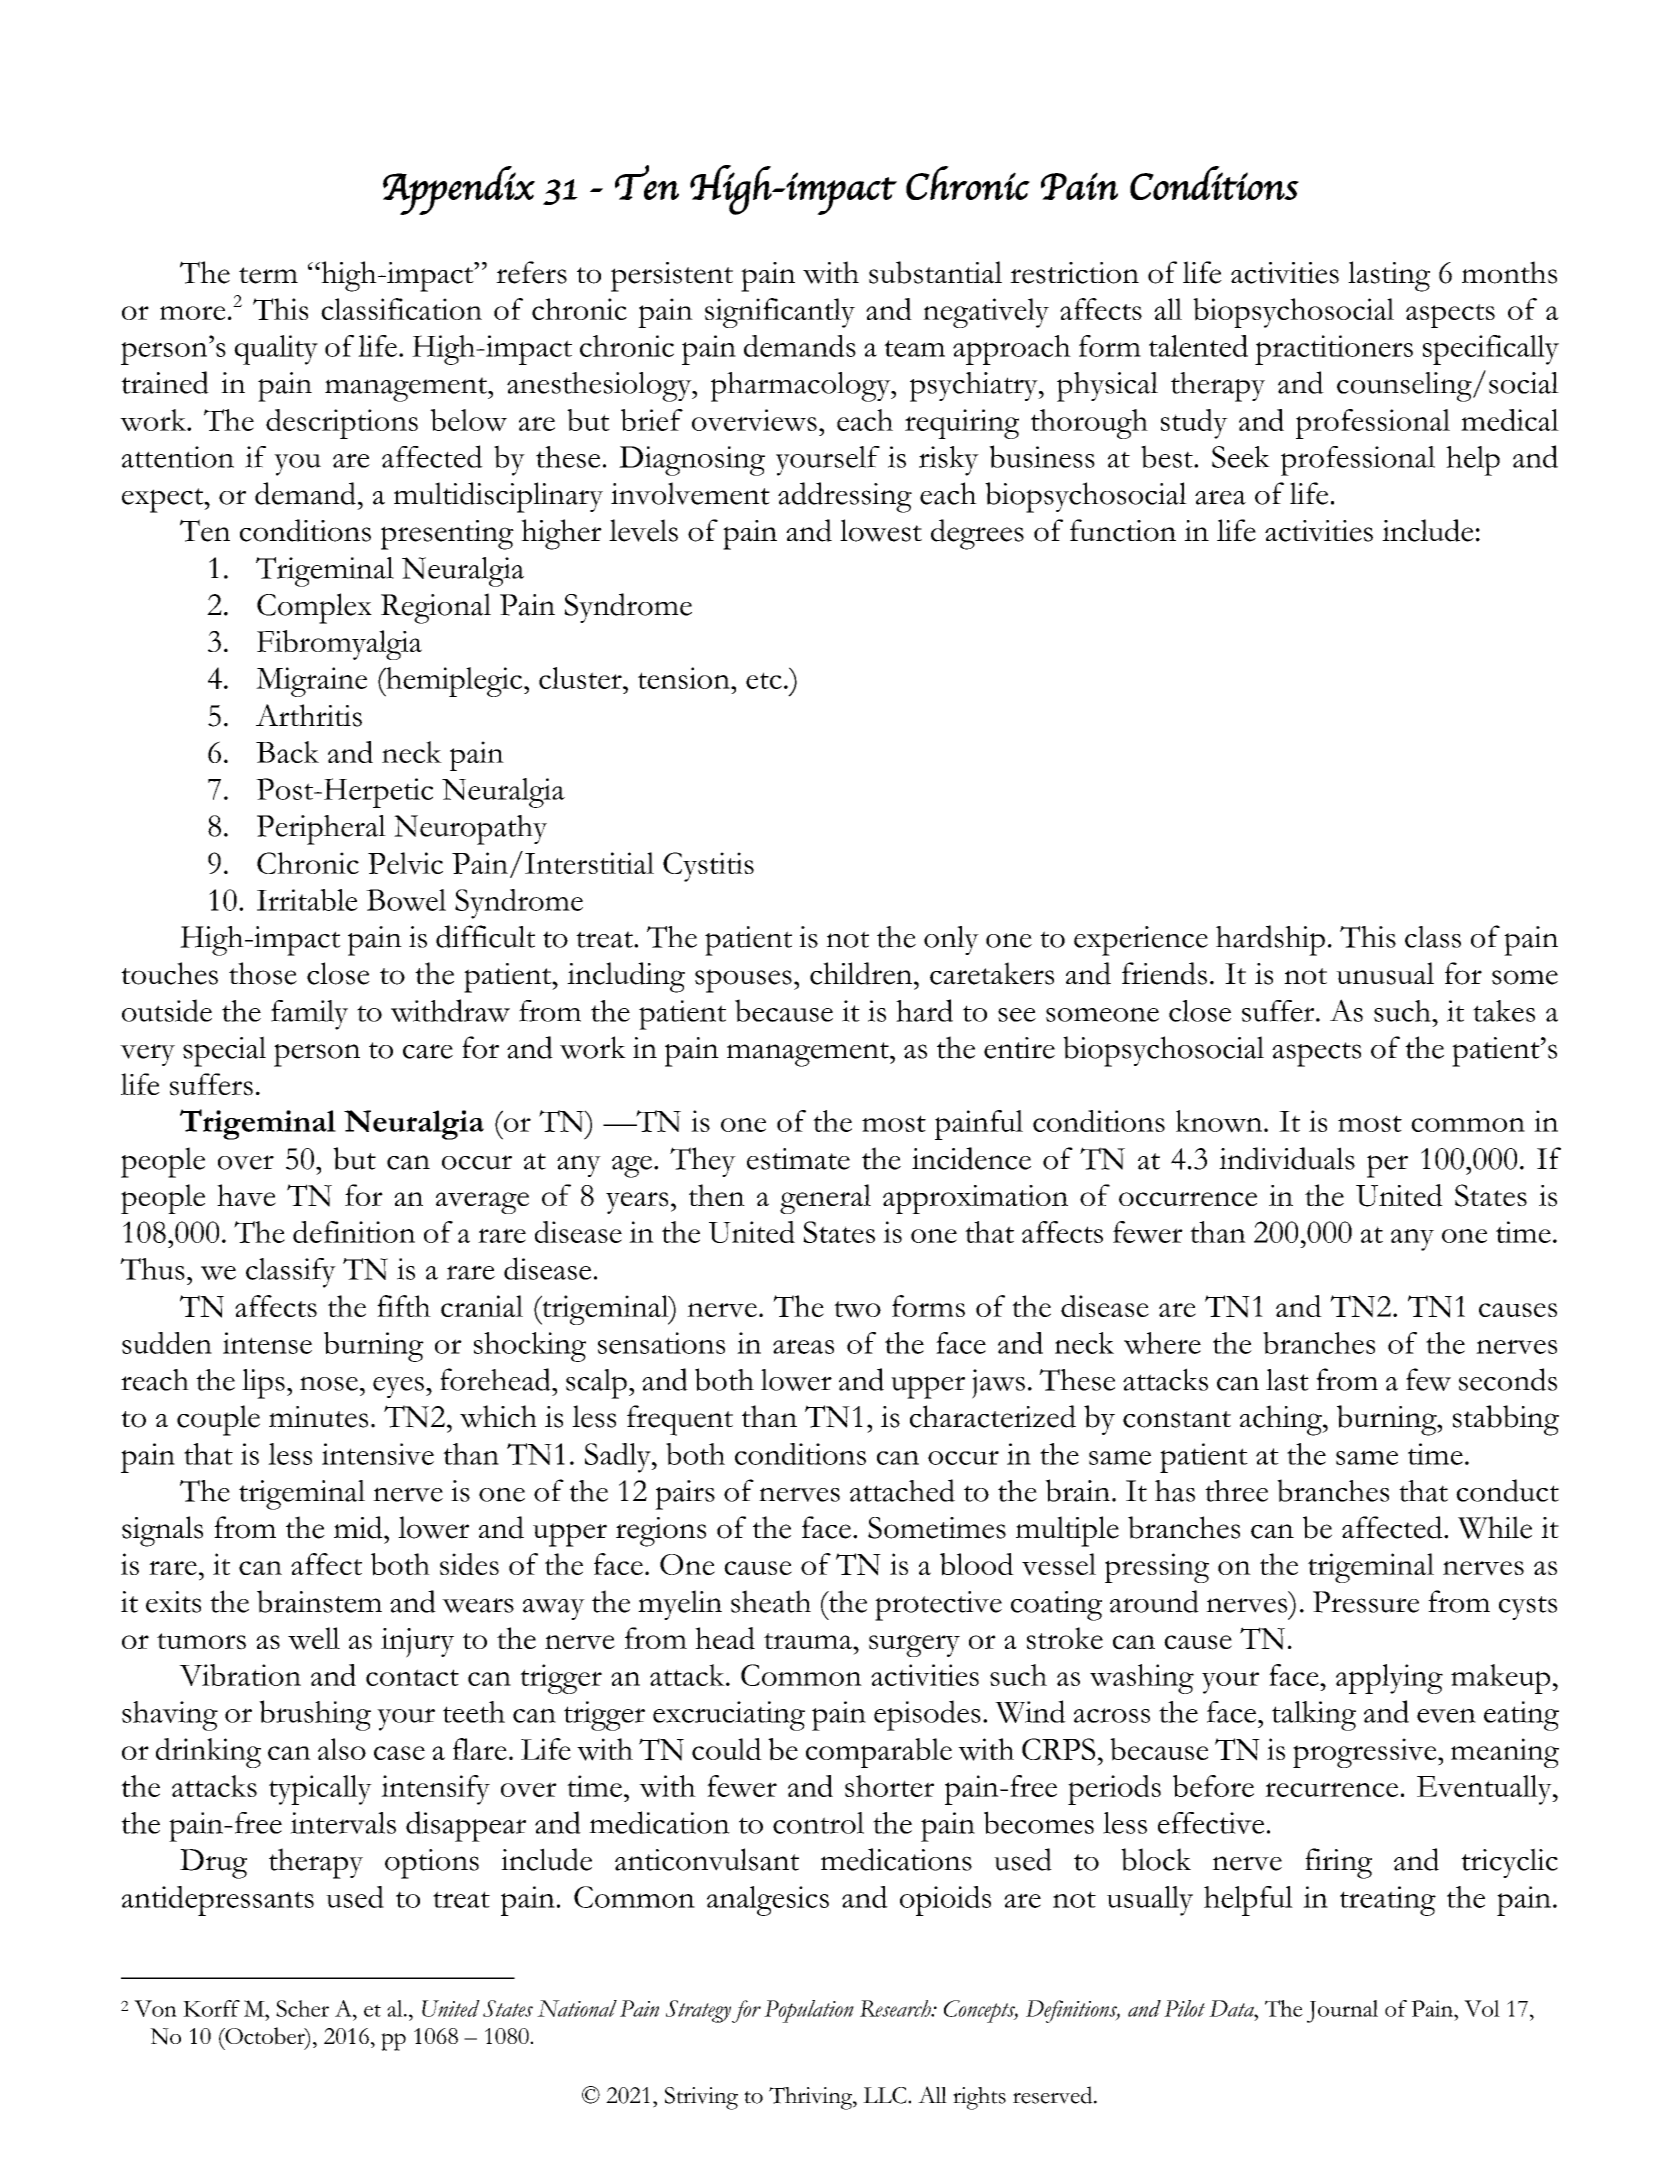  I want to click on have, so click(246, 1195).
